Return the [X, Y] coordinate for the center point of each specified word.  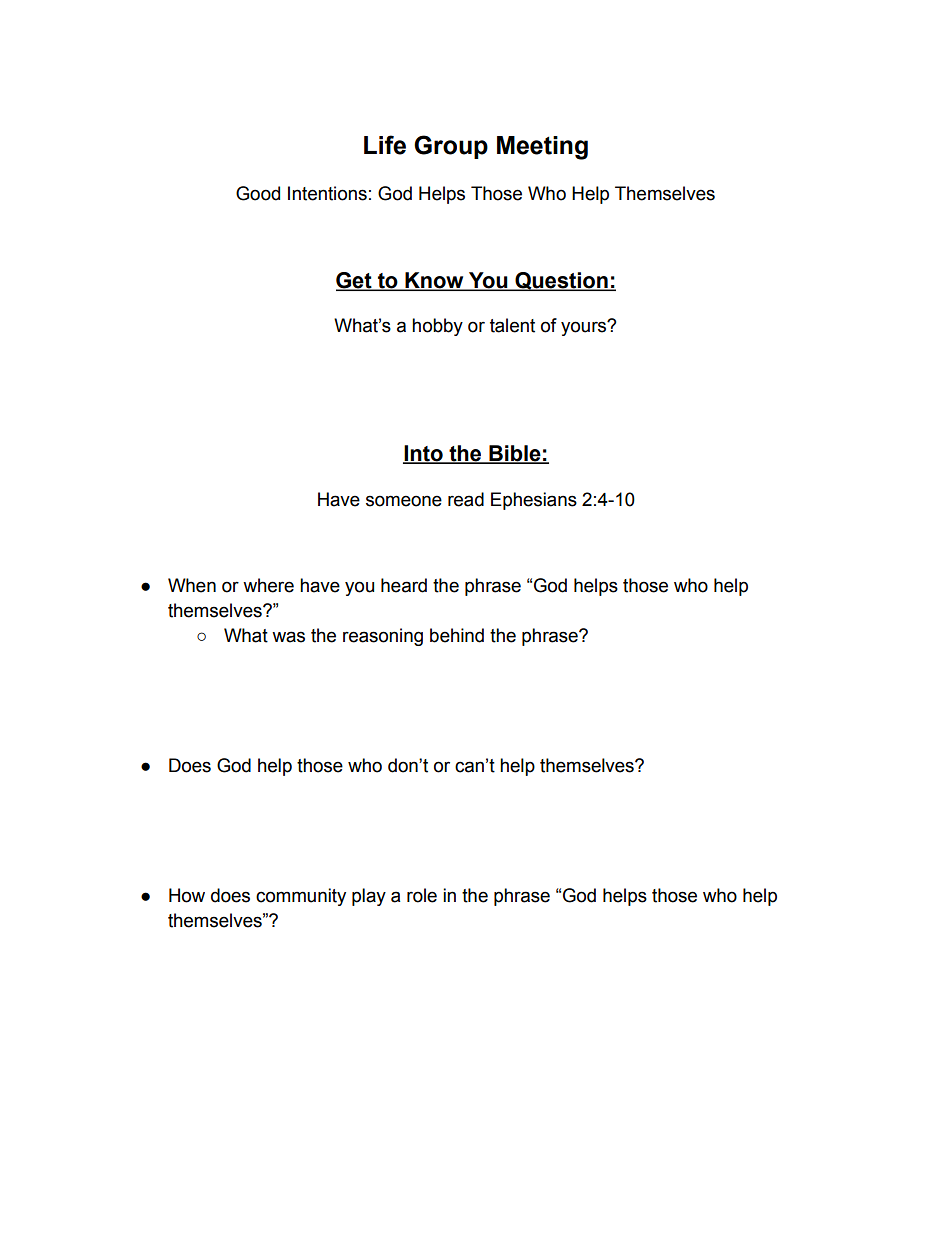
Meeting [542, 148]
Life [385, 145]
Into [424, 454]
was [288, 637]
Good [258, 193]
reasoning [383, 637]
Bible [515, 454]
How [187, 895]
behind [457, 635]
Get [355, 281]
